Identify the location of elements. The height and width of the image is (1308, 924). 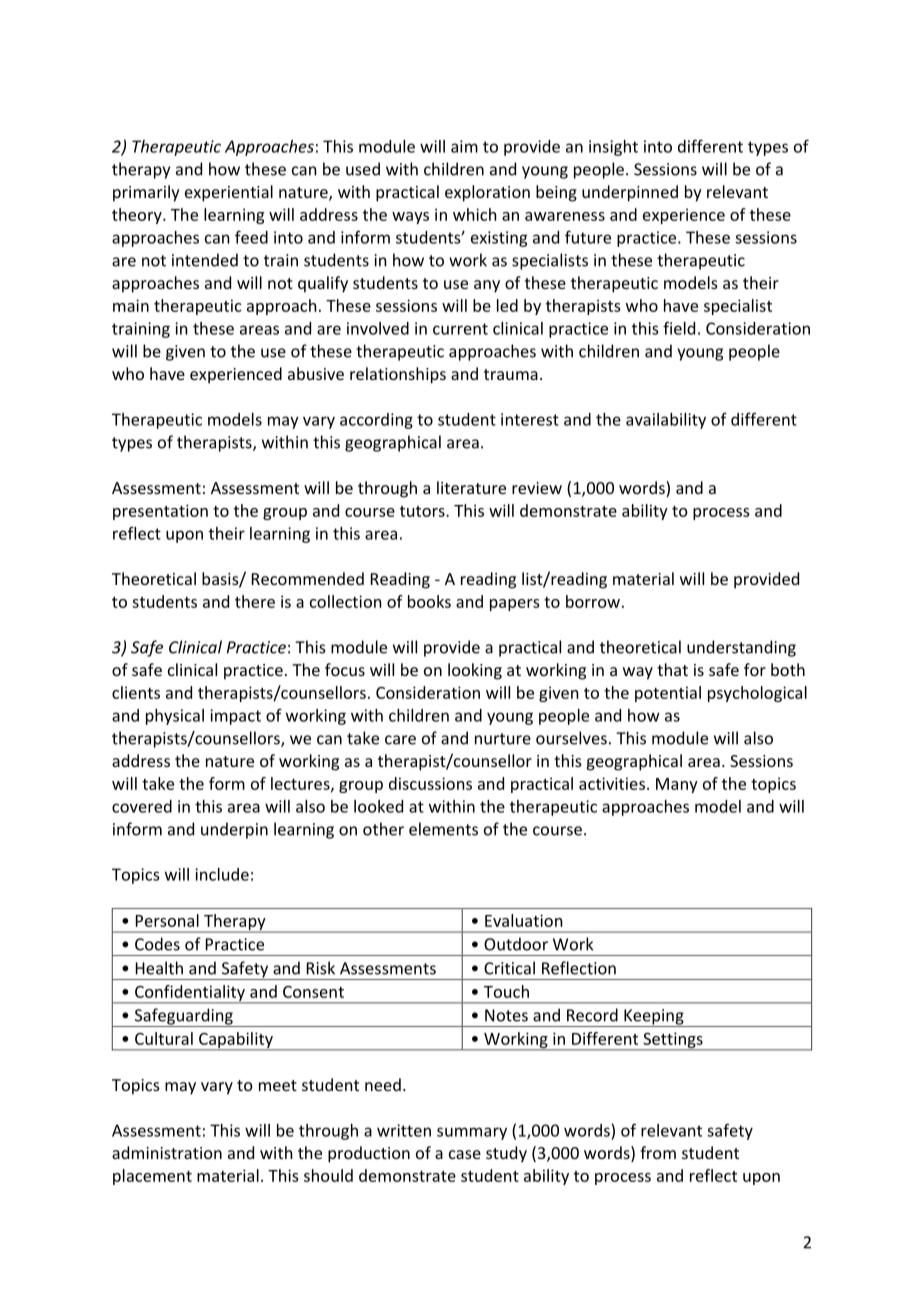
(443, 829).
